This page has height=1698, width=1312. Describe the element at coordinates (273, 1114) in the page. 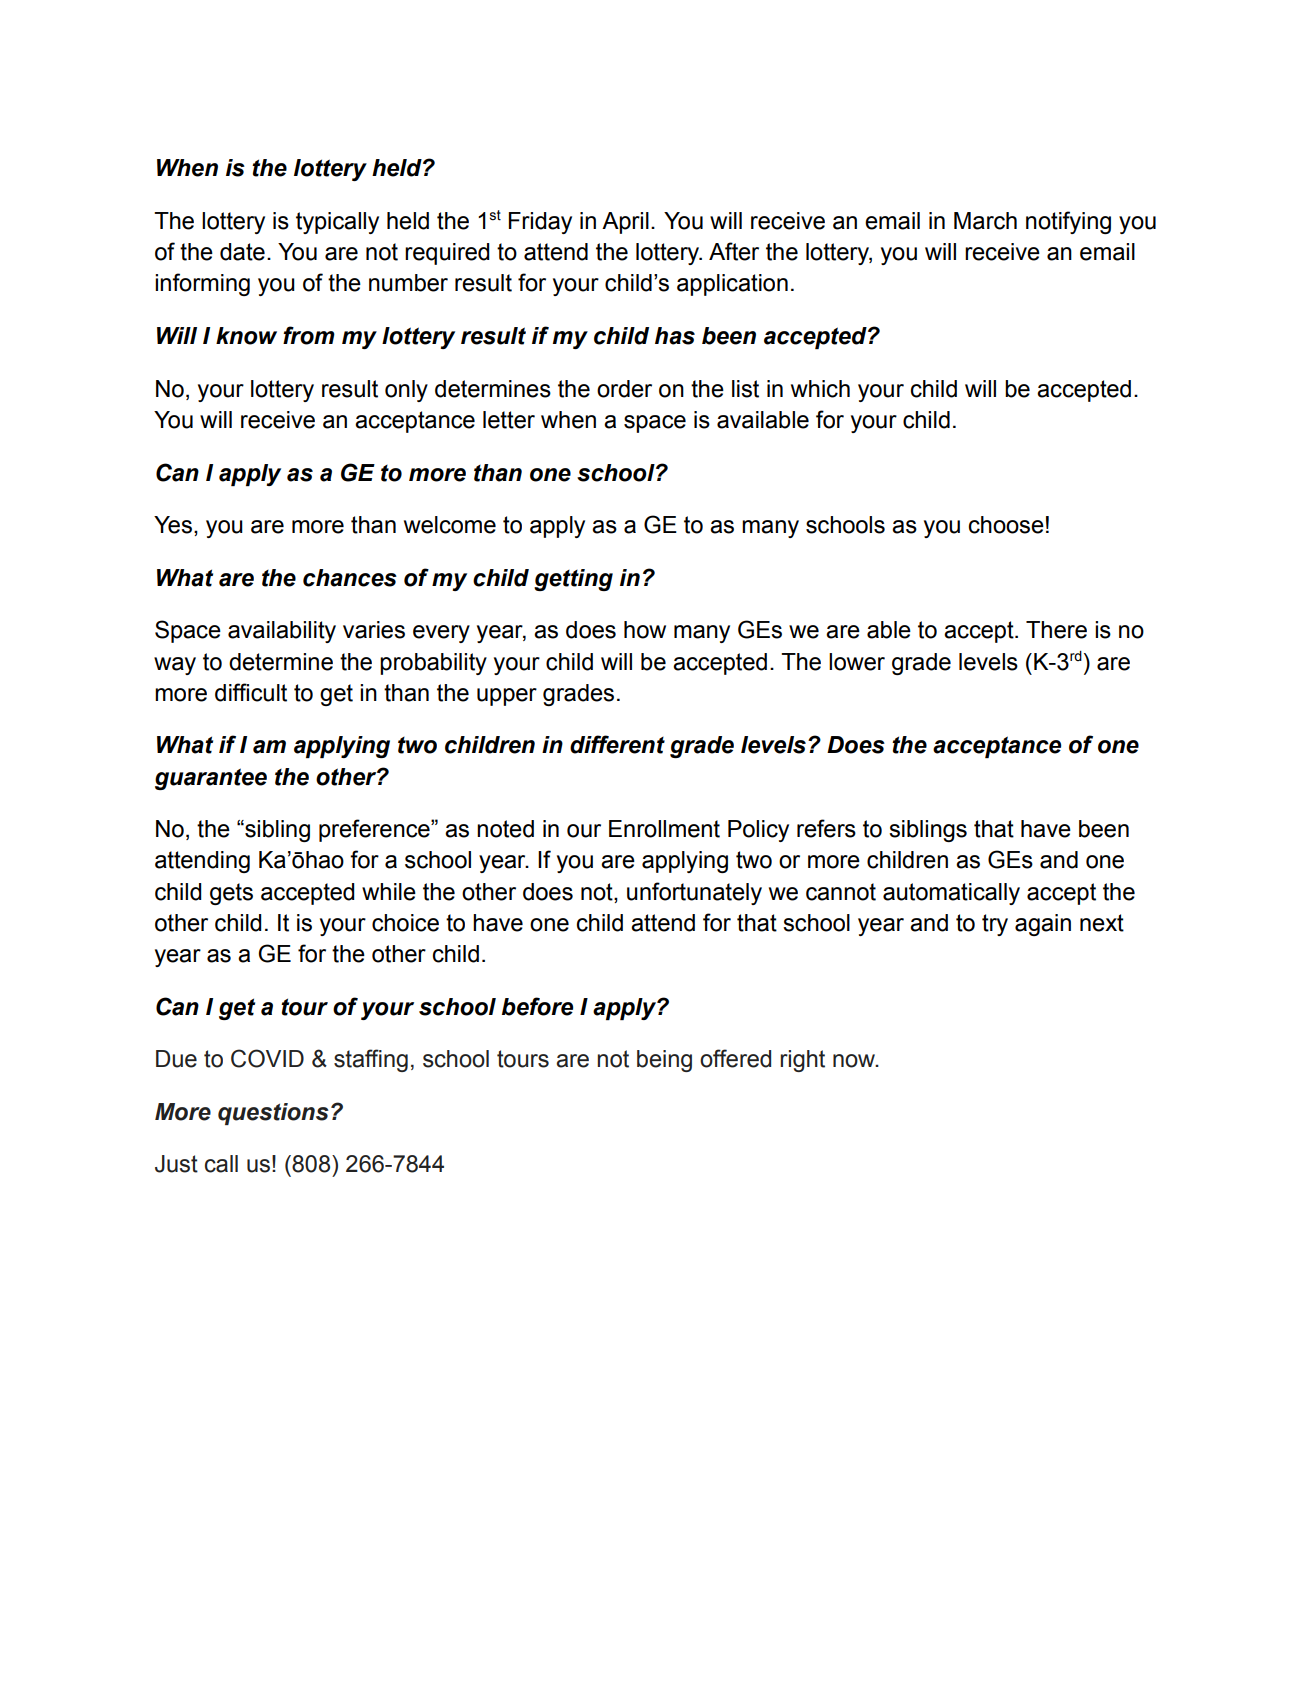

I see `questions` at that location.
